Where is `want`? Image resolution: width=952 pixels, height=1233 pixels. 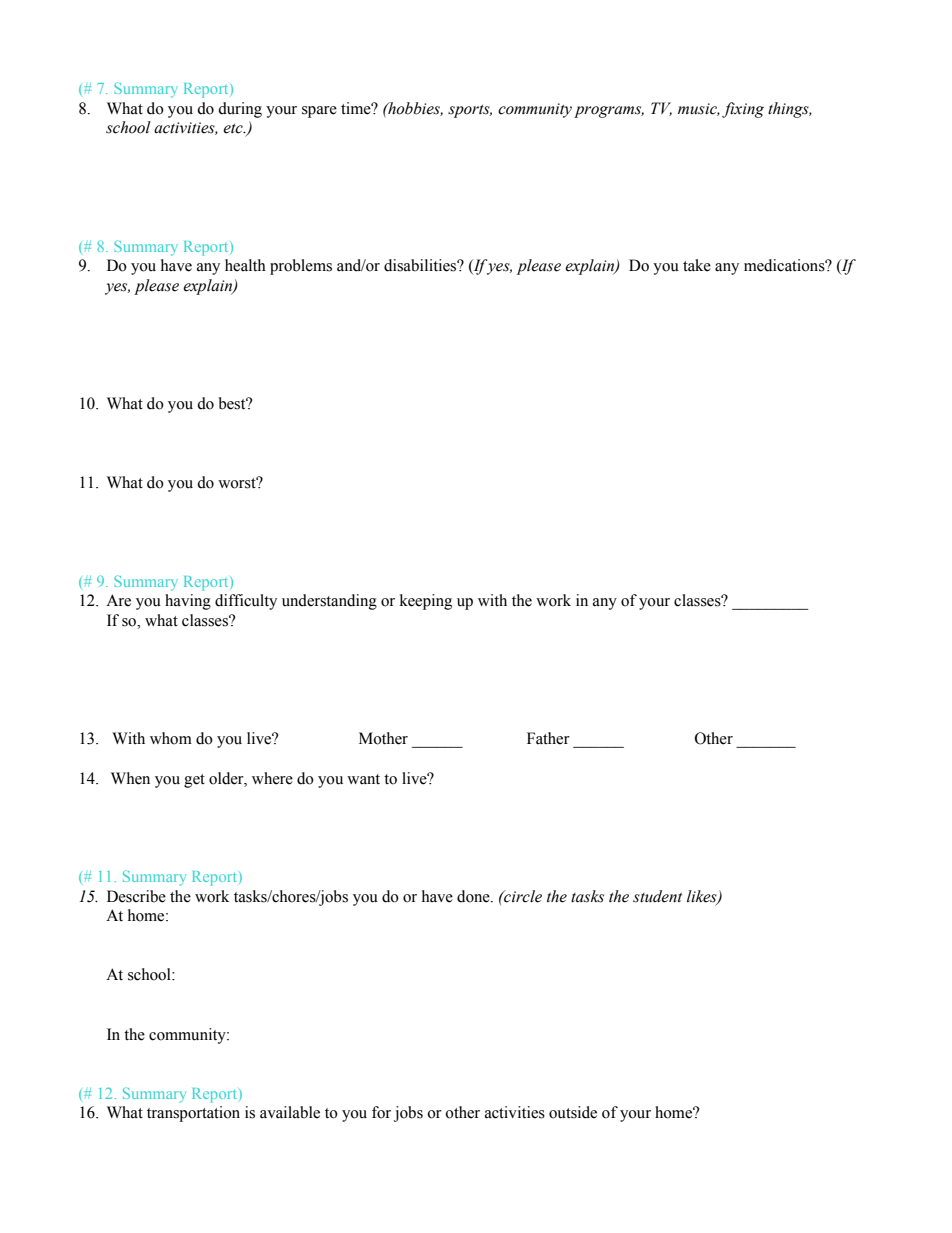 want is located at coordinates (363, 779).
